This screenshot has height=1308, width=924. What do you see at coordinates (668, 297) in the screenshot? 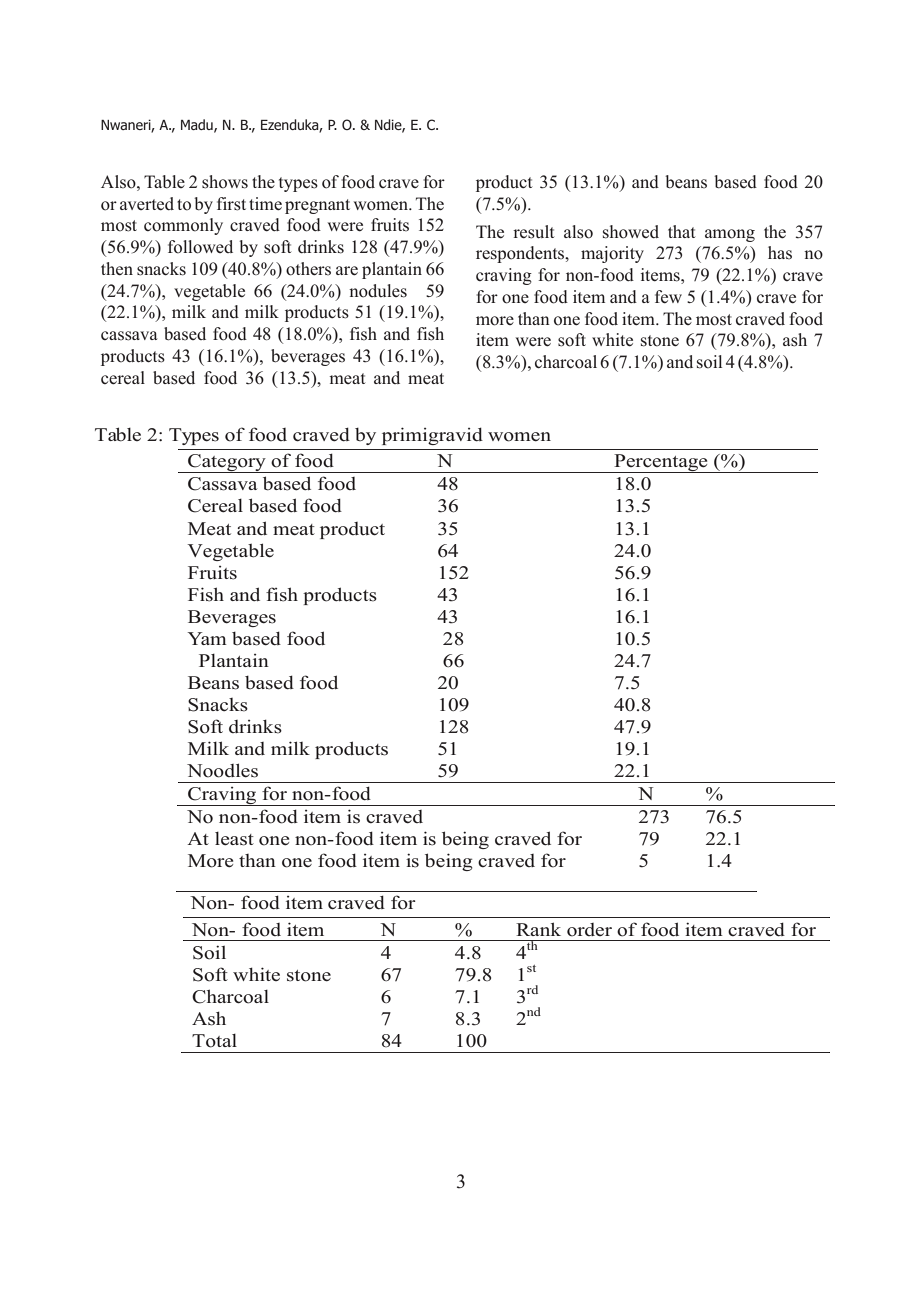
I see `few` at bounding box center [668, 297].
